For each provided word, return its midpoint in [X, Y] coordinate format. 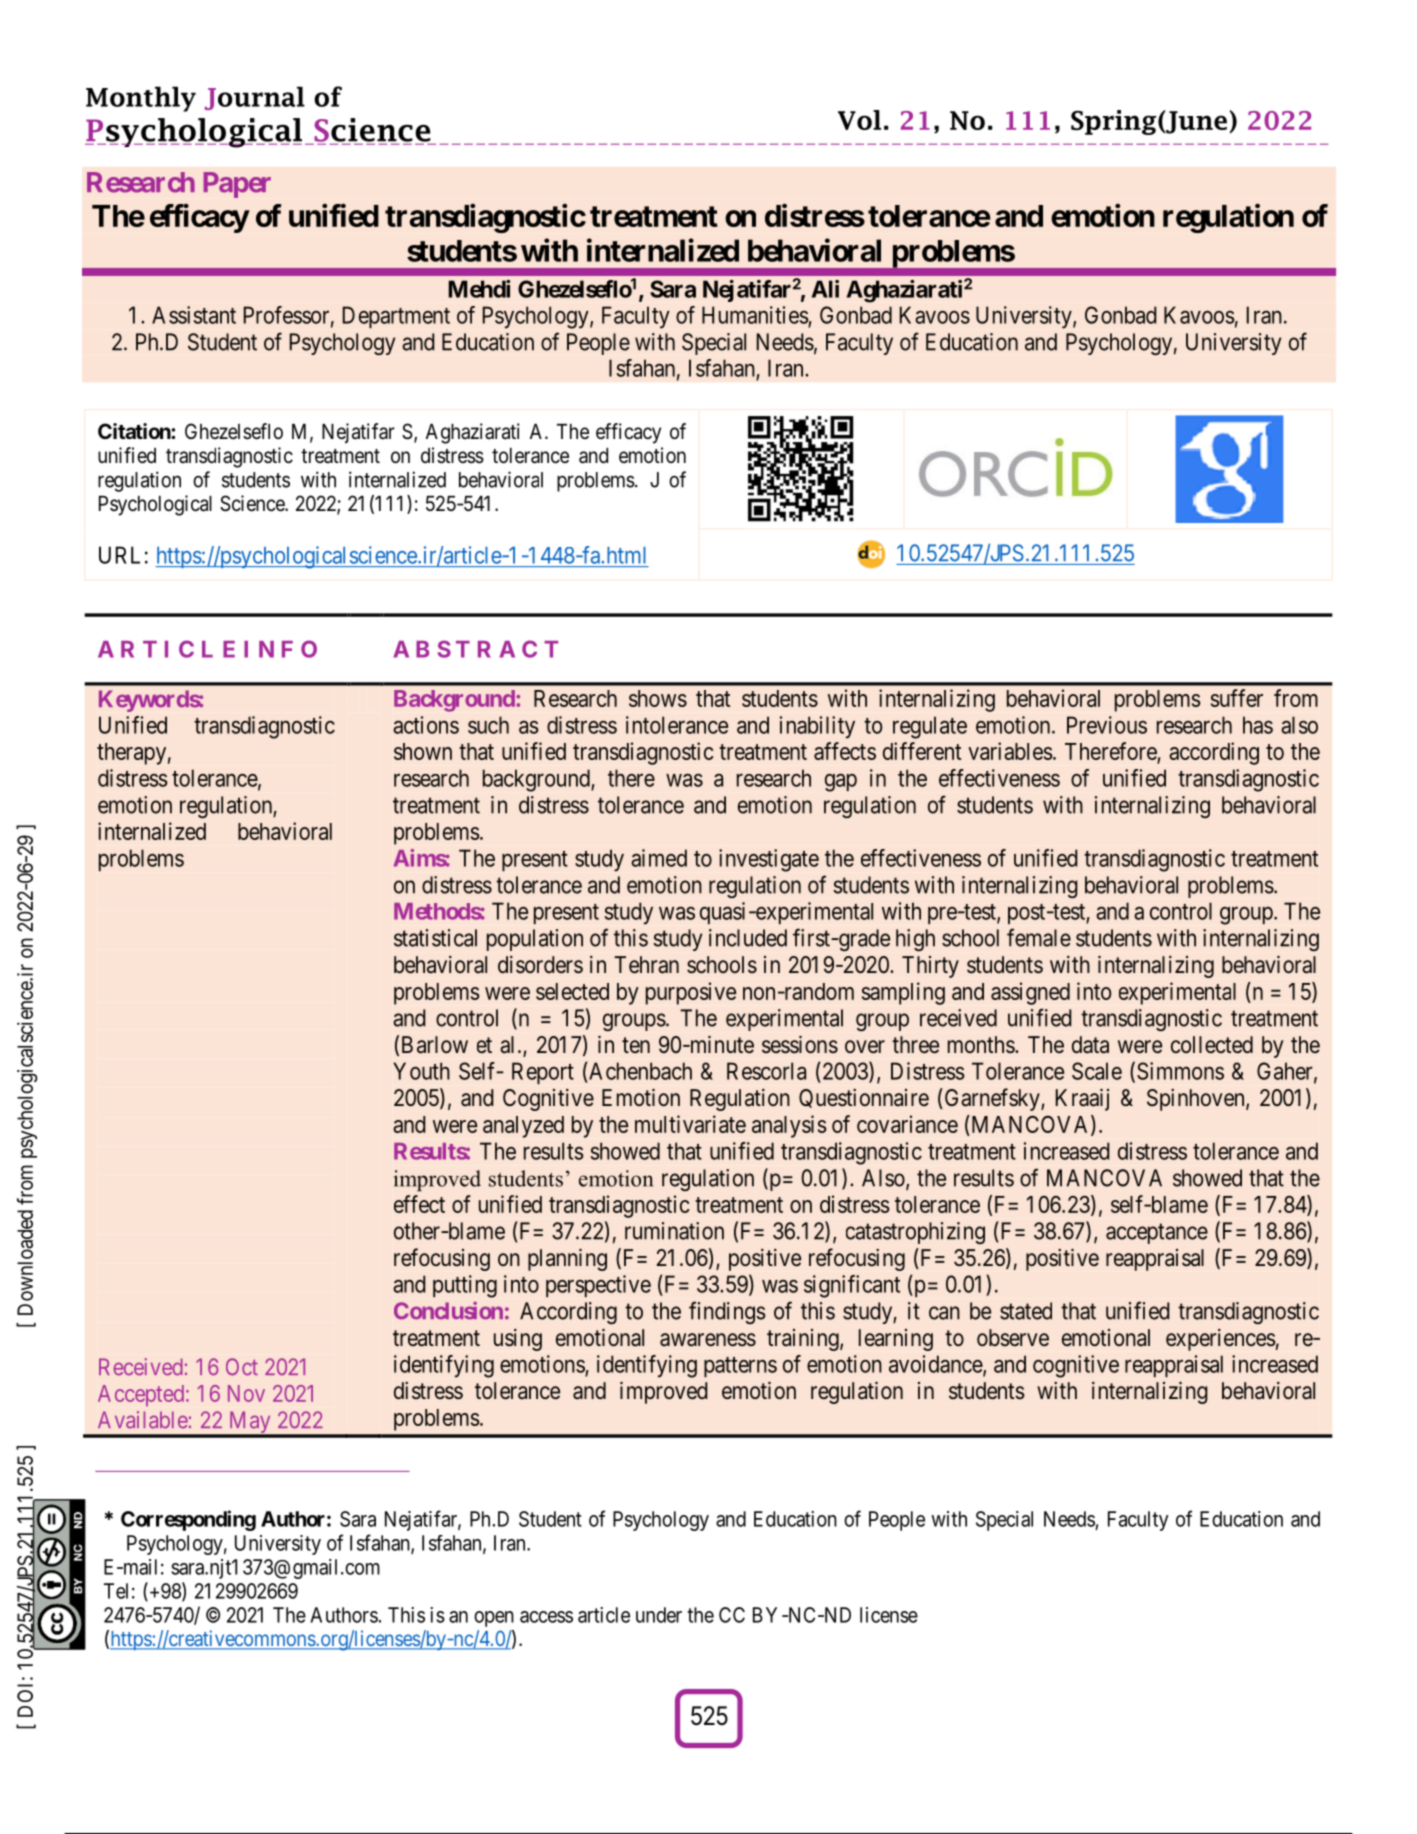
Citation [135, 431]
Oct [242, 1367]
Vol [859, 120]
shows [658, 698]
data [1090, 1045]
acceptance [1157, 1233]
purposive [691, 993]
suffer [1237, 698]
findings [727, 1312]
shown [423, 751]
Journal [255, 98]
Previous [1107, 725]
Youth [421, 1071]
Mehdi [479, 289]
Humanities [755, 315]
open [494, 1619]
